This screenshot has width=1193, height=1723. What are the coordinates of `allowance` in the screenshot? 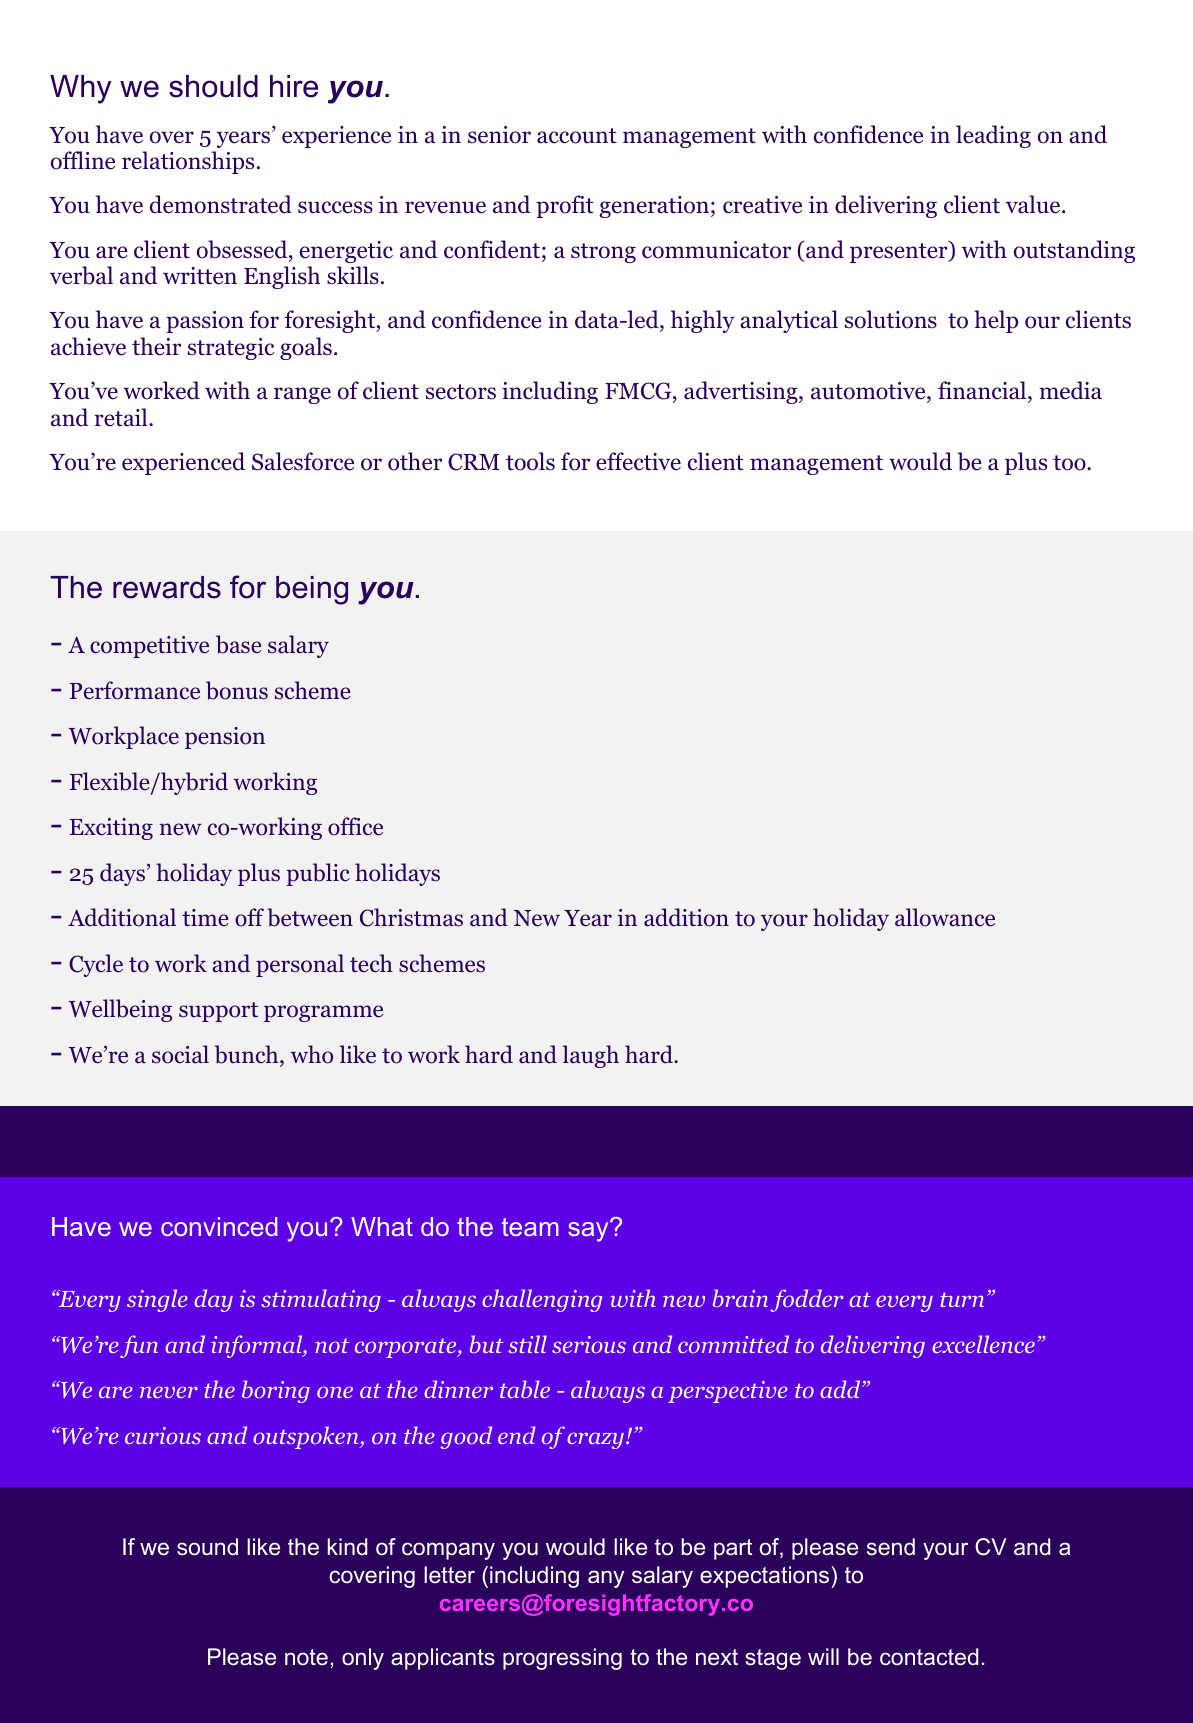 It's located at (945, 917).
